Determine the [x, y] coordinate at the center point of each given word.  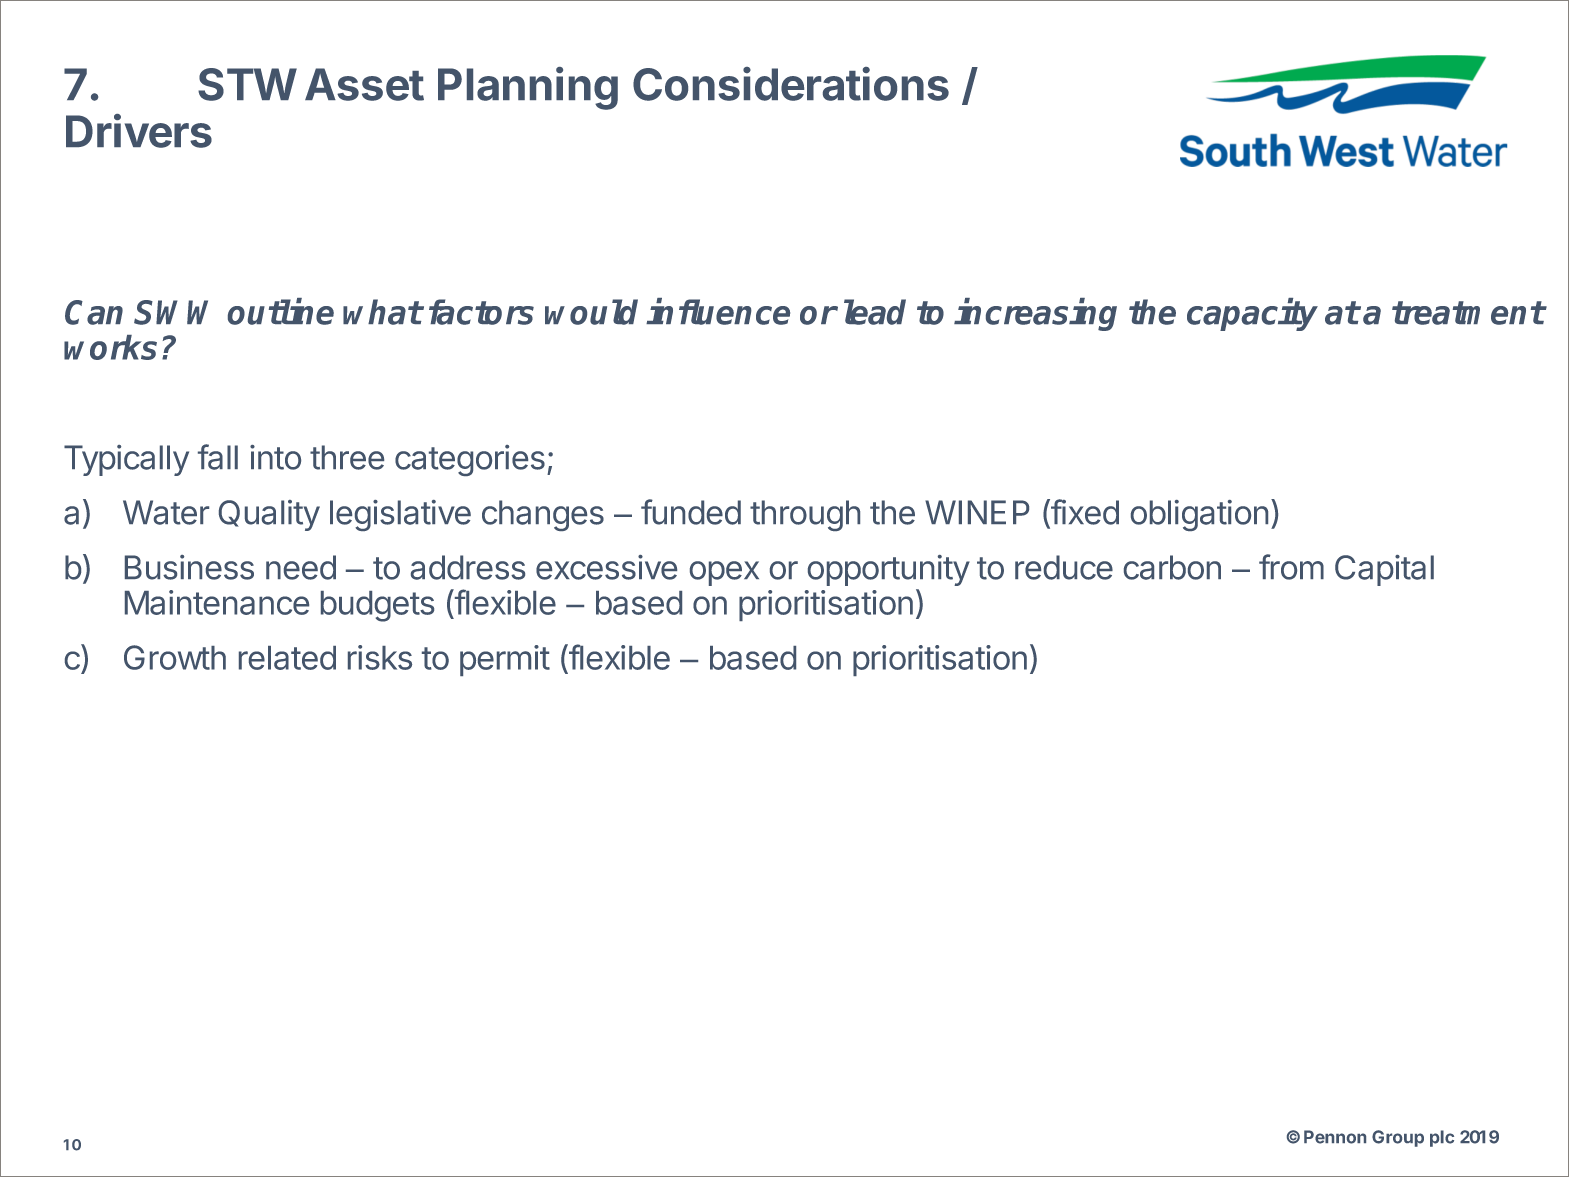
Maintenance [217, 602]
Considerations [791, 84]
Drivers [139, 131]
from [1291, 567]
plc [1442, 1138]
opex [724, 573]
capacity [1252, 314]
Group [1398, 1138]
